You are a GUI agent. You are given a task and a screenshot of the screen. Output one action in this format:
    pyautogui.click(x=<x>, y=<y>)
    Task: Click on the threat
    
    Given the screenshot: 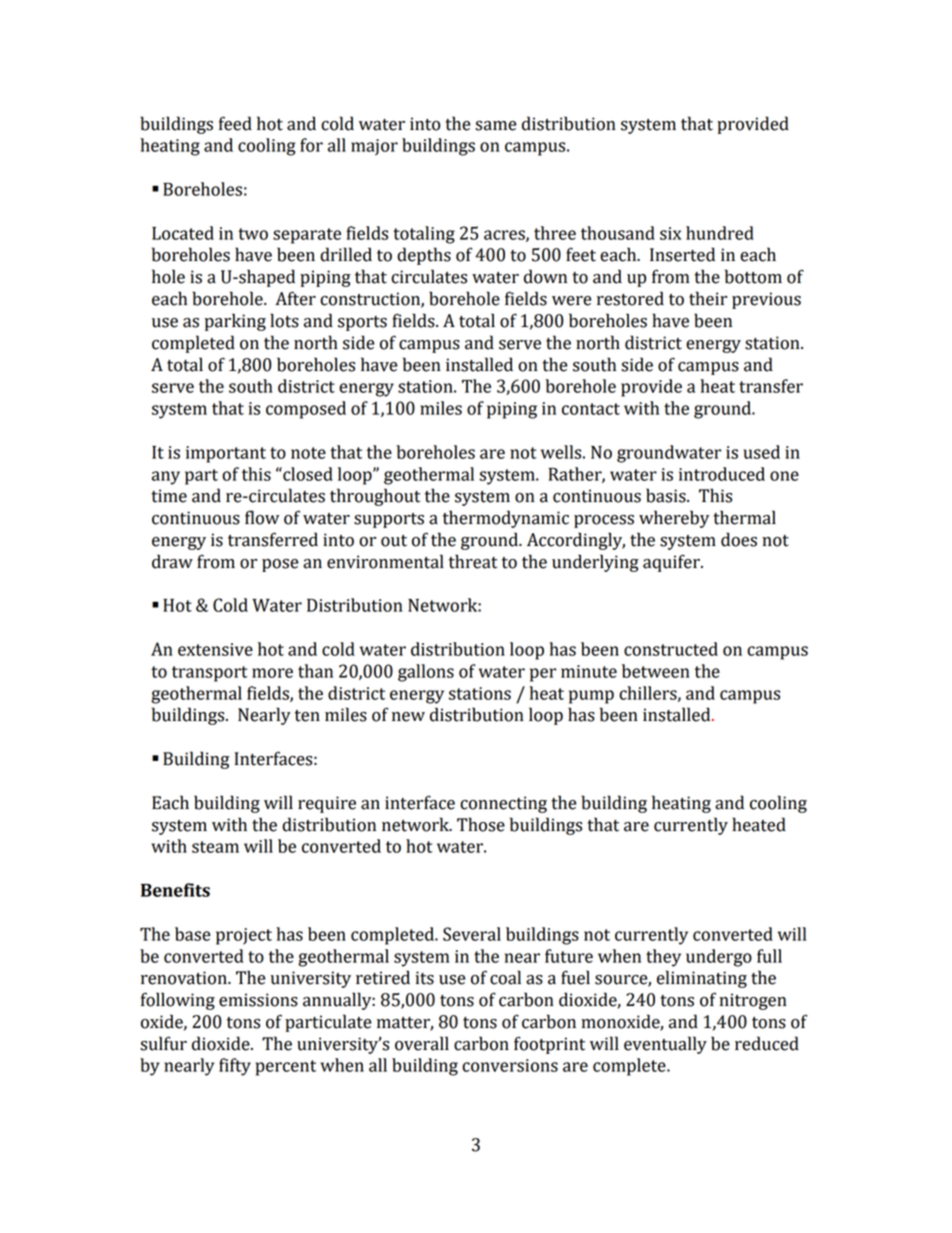 What is the action you would take?
    pyautogui.click(x=473, y=561)
